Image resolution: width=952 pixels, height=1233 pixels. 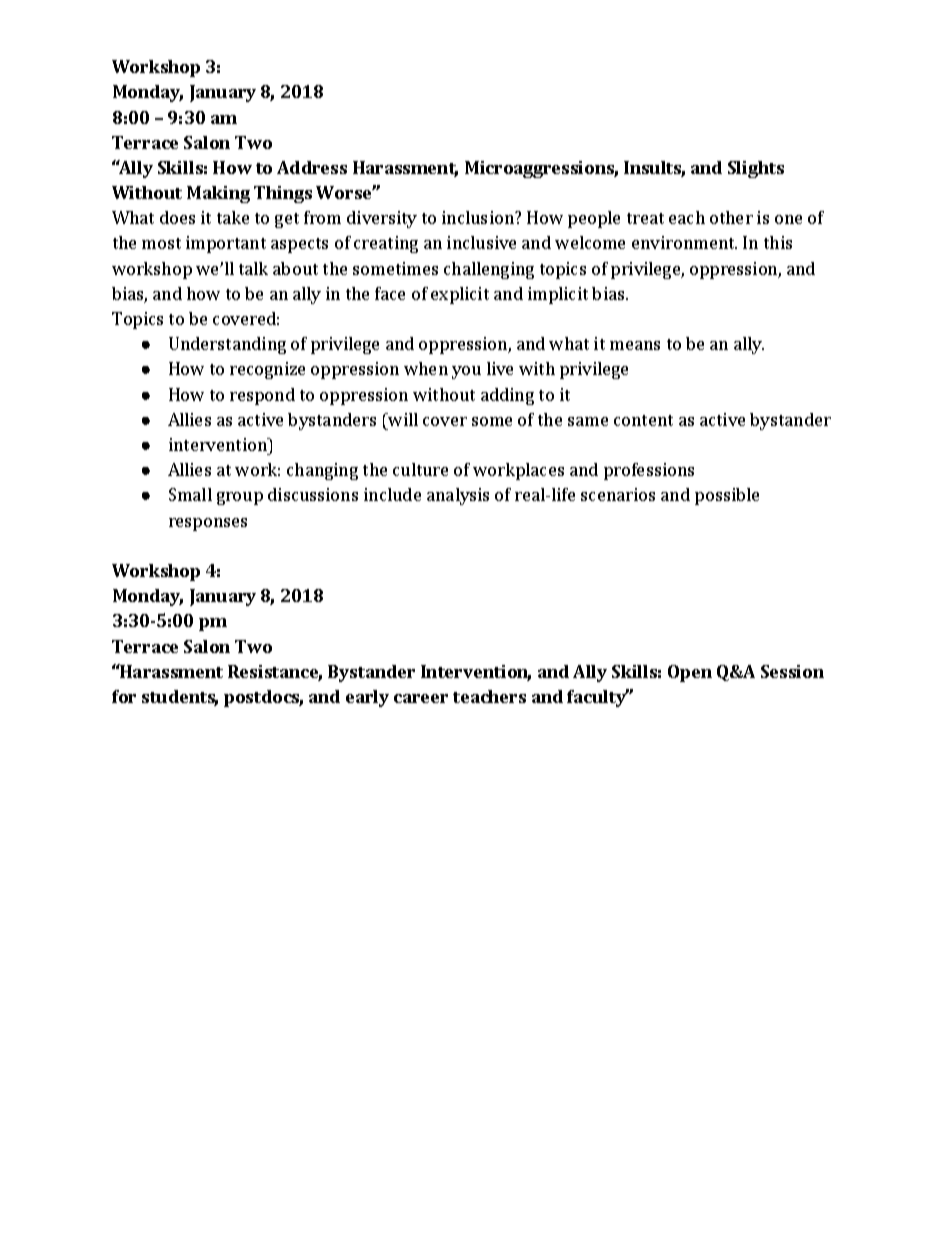 What do you see at coordinates (458, 496) in the image?
I see `analysis` at bounding box center [458, 496].
